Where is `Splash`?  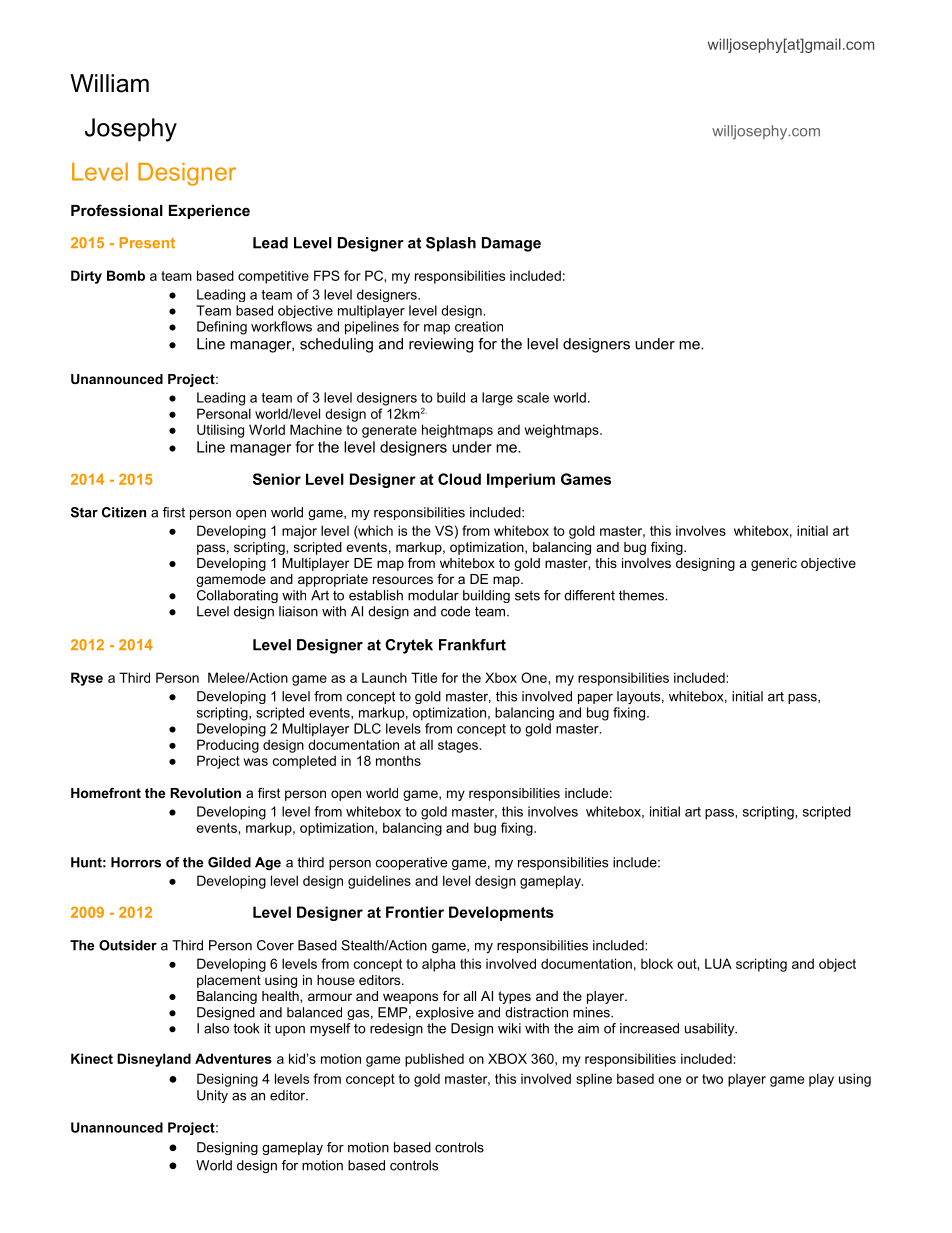 Splash is located at coordinates (451, 244).
